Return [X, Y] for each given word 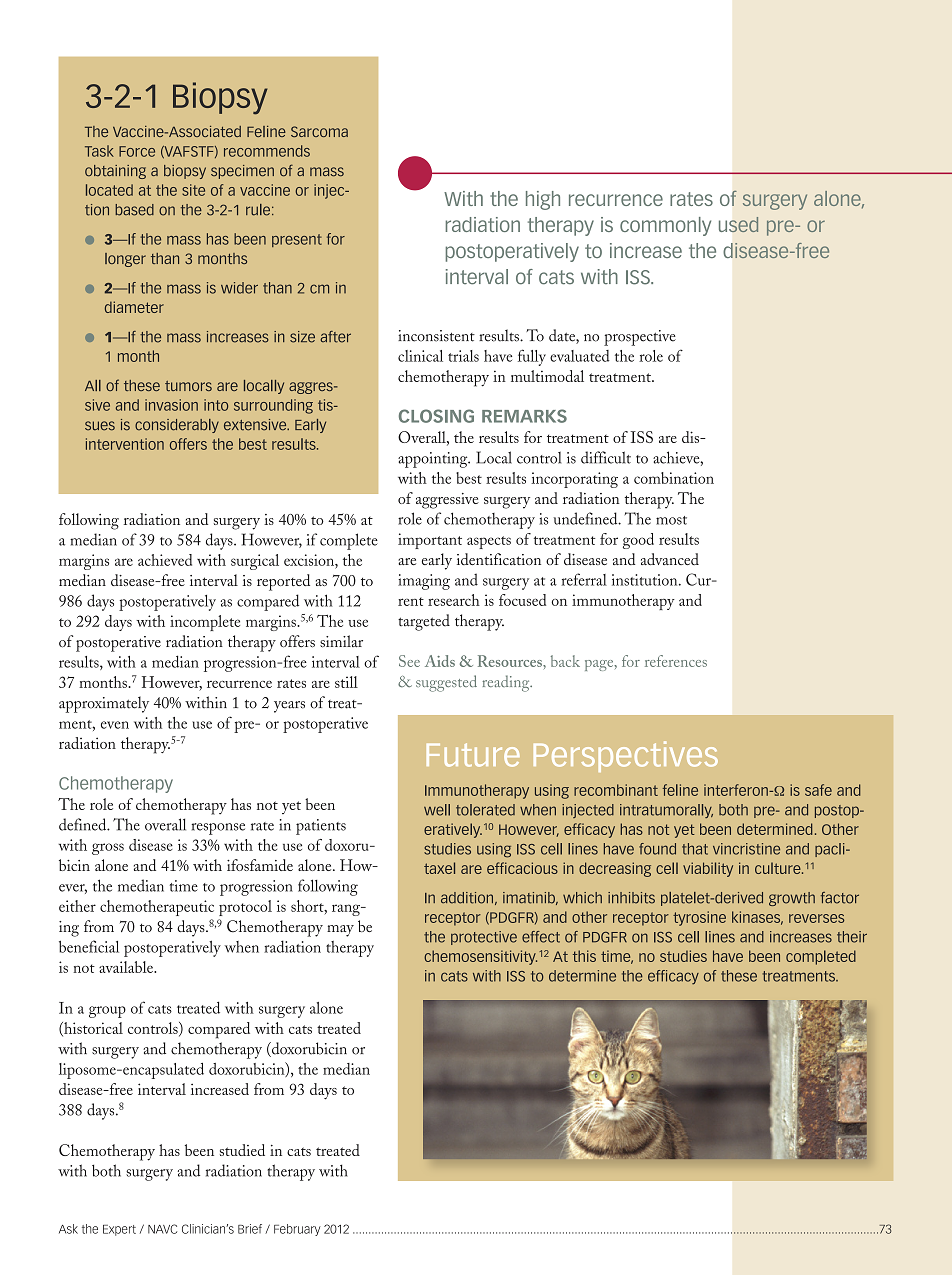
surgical [255, 562]
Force [137, 151]
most [671, 520]
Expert [119, 1230]
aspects [489, 542]
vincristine [746, 849]
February [297, 1230]
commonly [665, 226]
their [852, 937]
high [543, 200]
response [218, 829]
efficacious [522, 868]
